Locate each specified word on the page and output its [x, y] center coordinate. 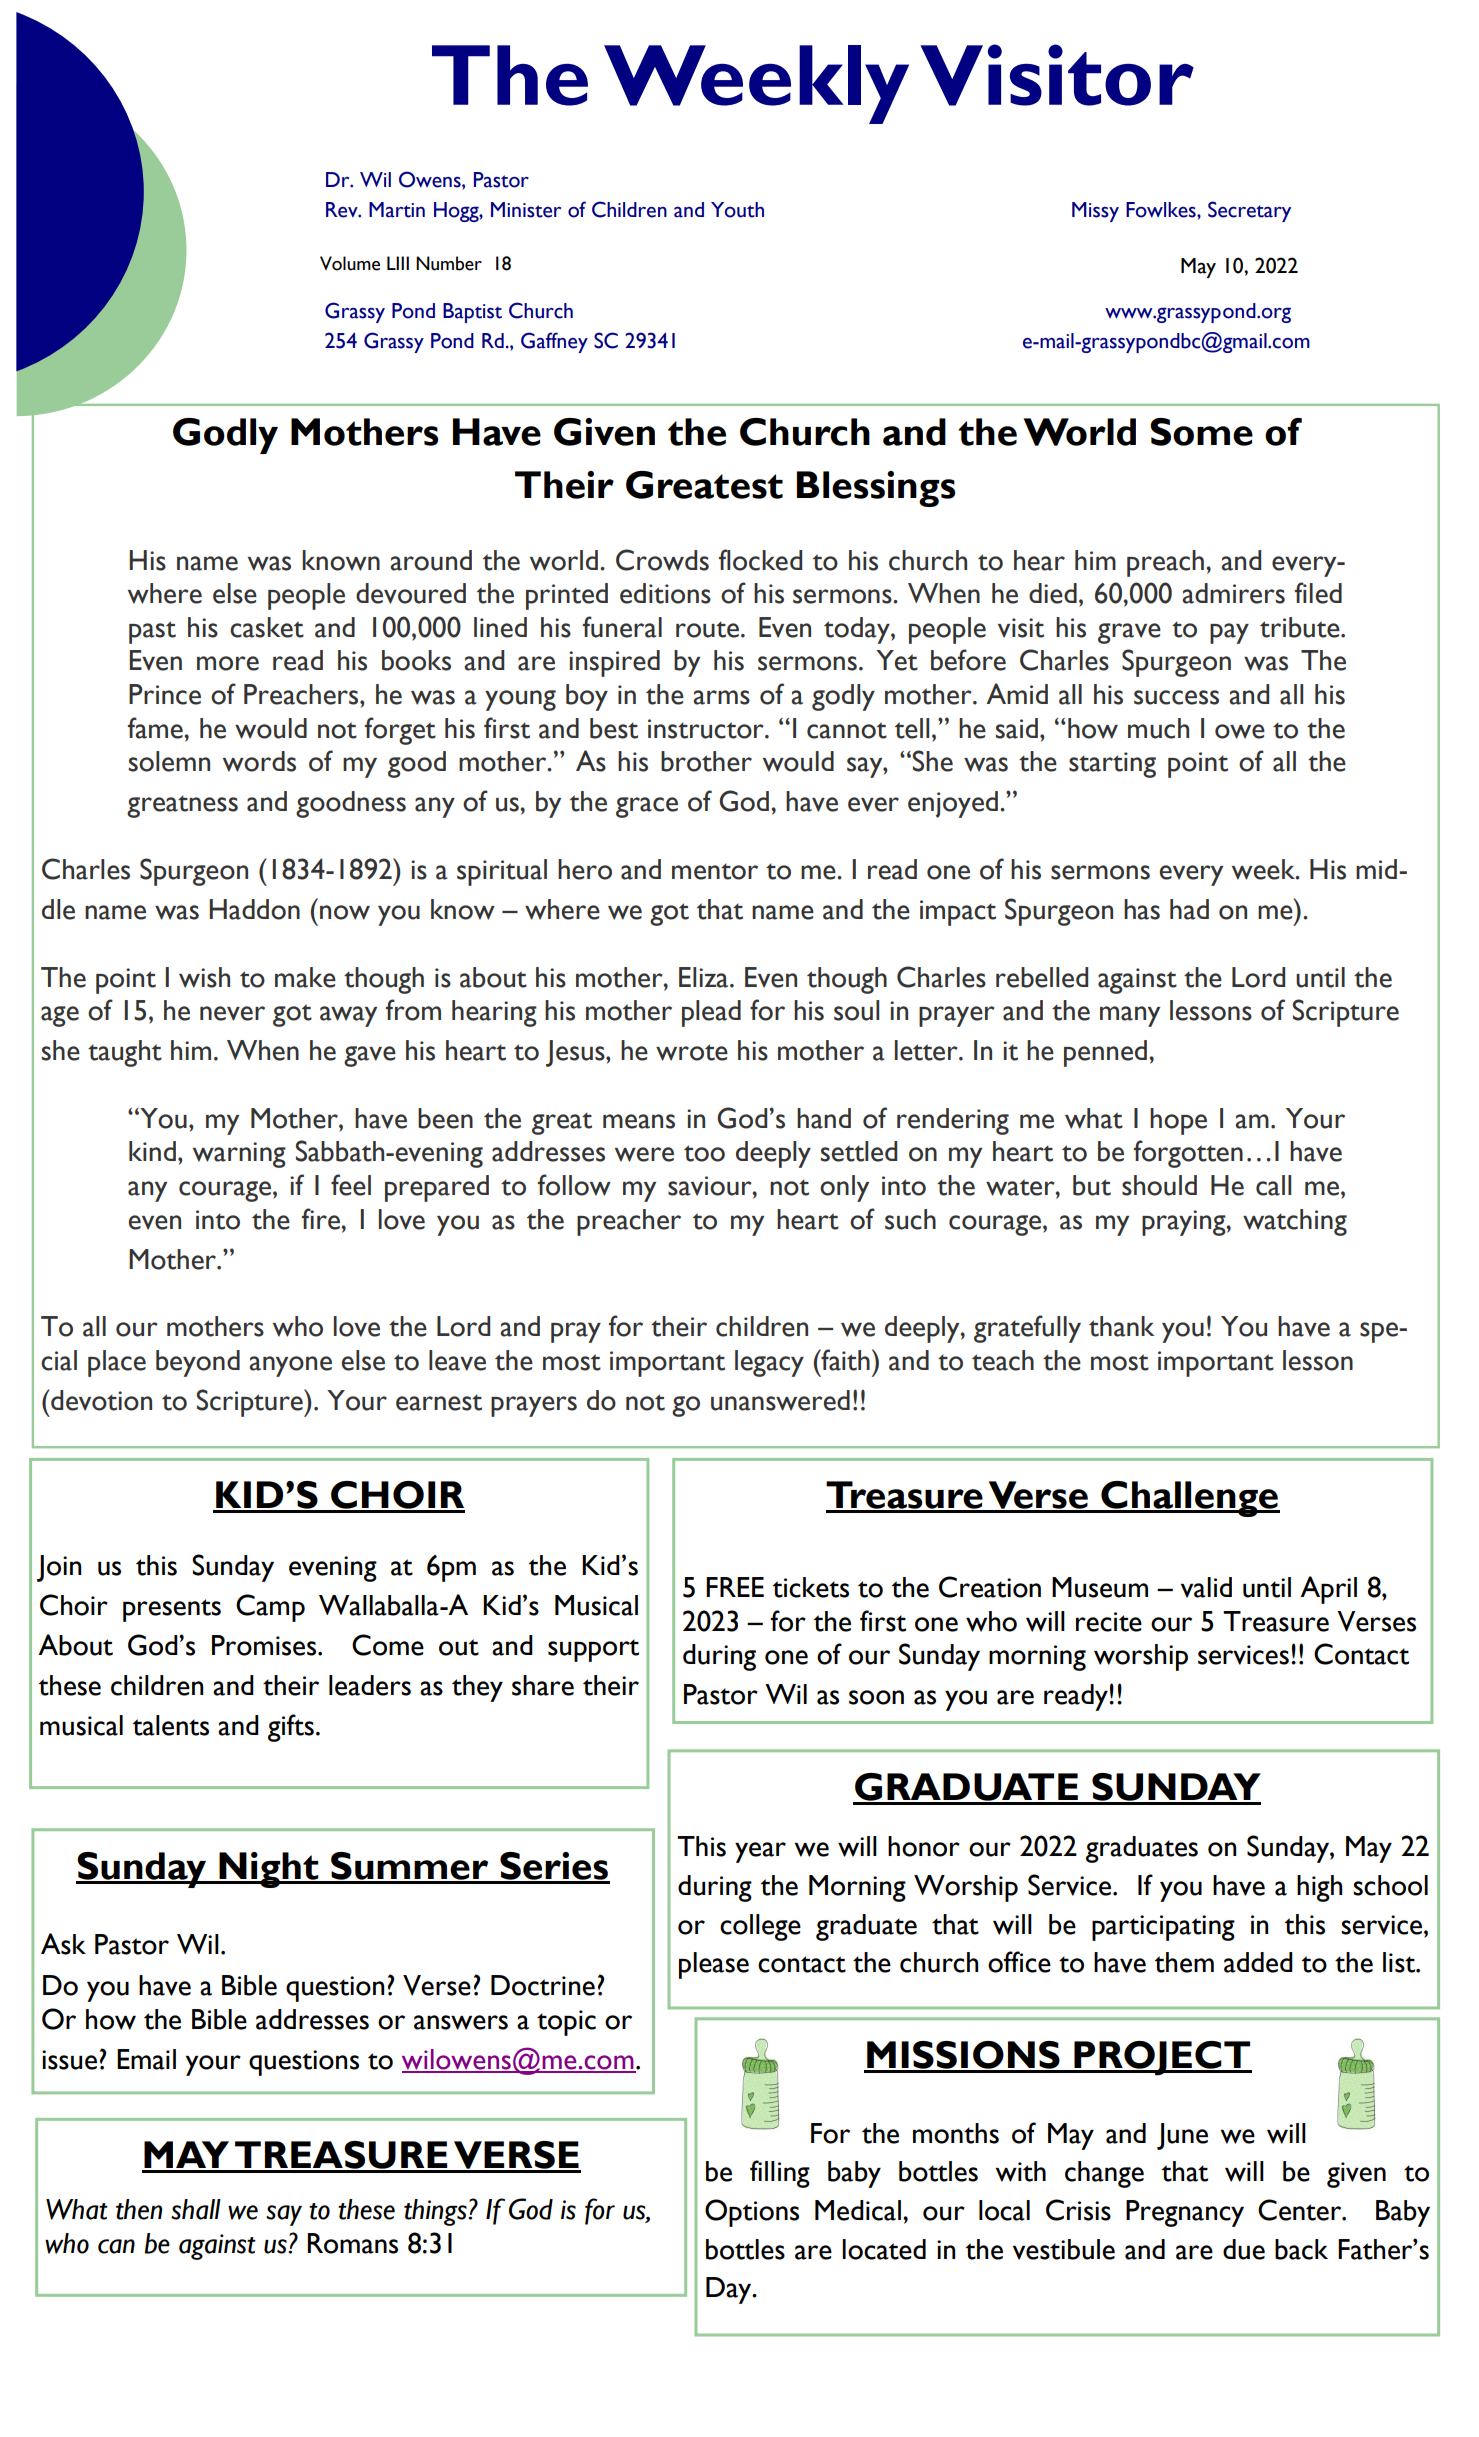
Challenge [1189, 1499]
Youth [737, 210]
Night [269, 1870]
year [760, 1852]
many [1130, 1016]
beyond [198, 1363]
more [228, 663]
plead [711, 1013]
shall [196, 2209]
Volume [350, 263]
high [1319, 1888]
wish [204, 977]
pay [1229, 633]
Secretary [1249, 211]
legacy [769, 1363]
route [707, 629]
